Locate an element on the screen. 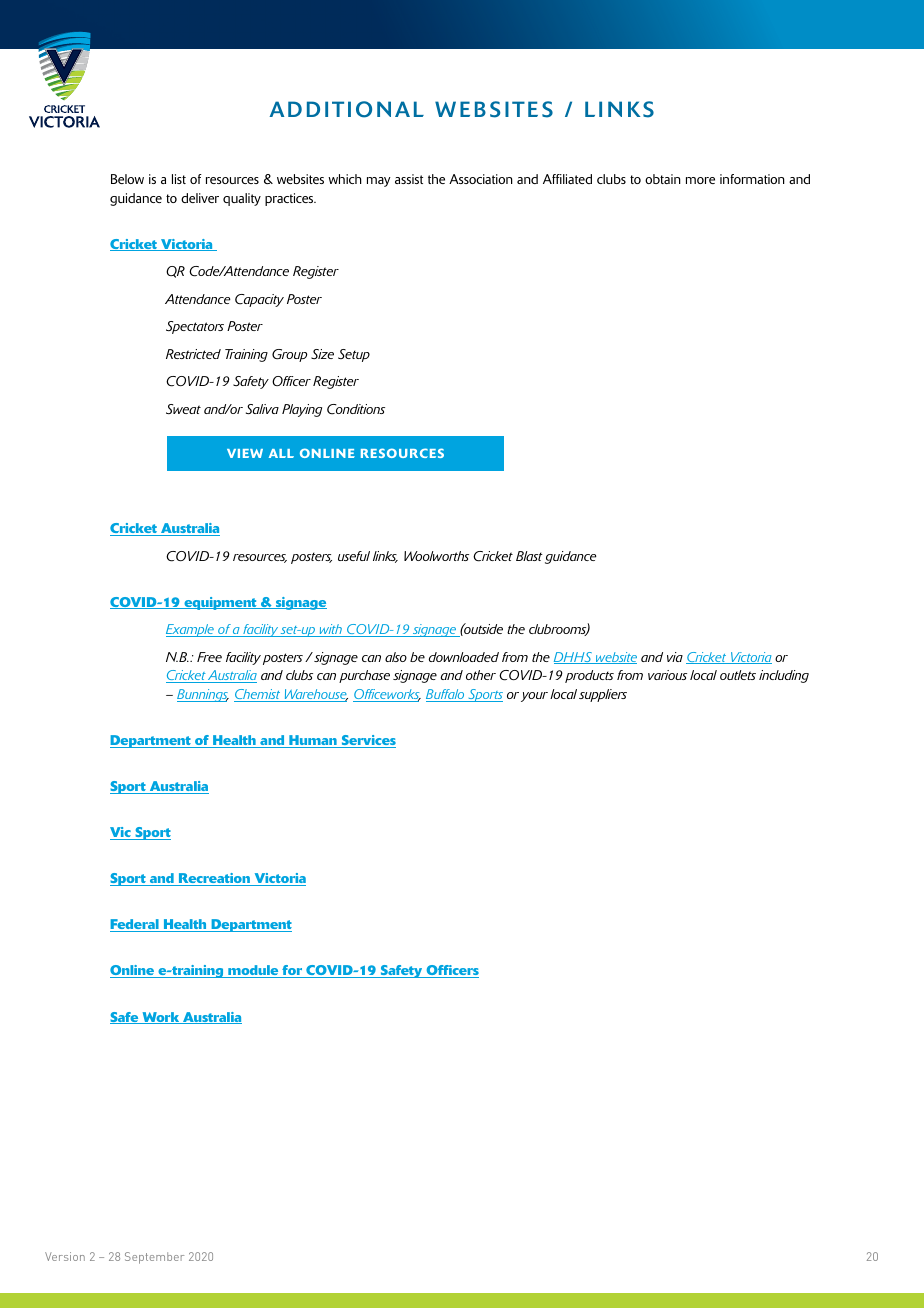 Image resolution: width=924 pixels, height=1308 pixels. Conditions is located at coordinates (356, 409).
